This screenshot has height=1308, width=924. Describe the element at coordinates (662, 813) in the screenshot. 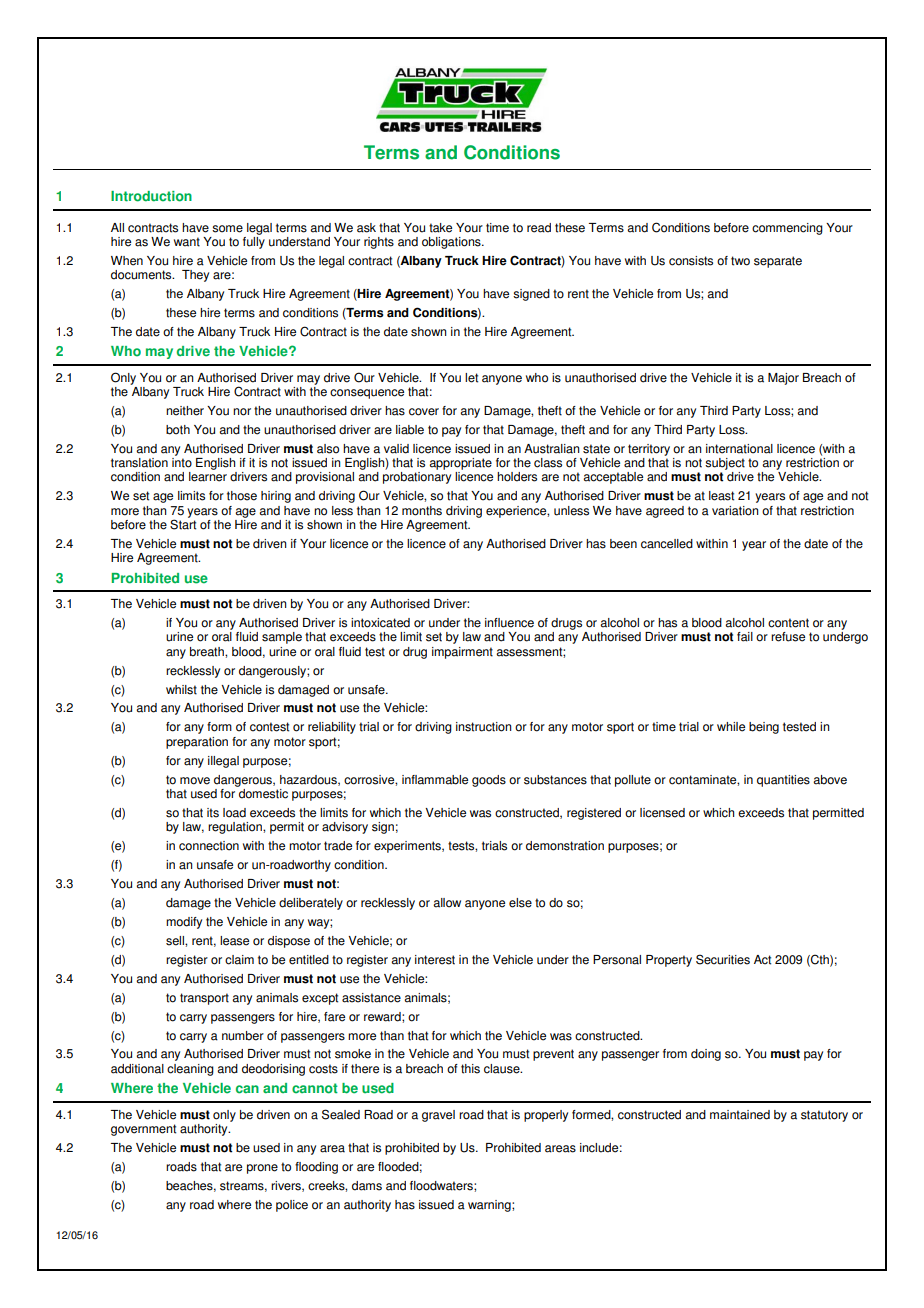

I see `licensed` at that location.
